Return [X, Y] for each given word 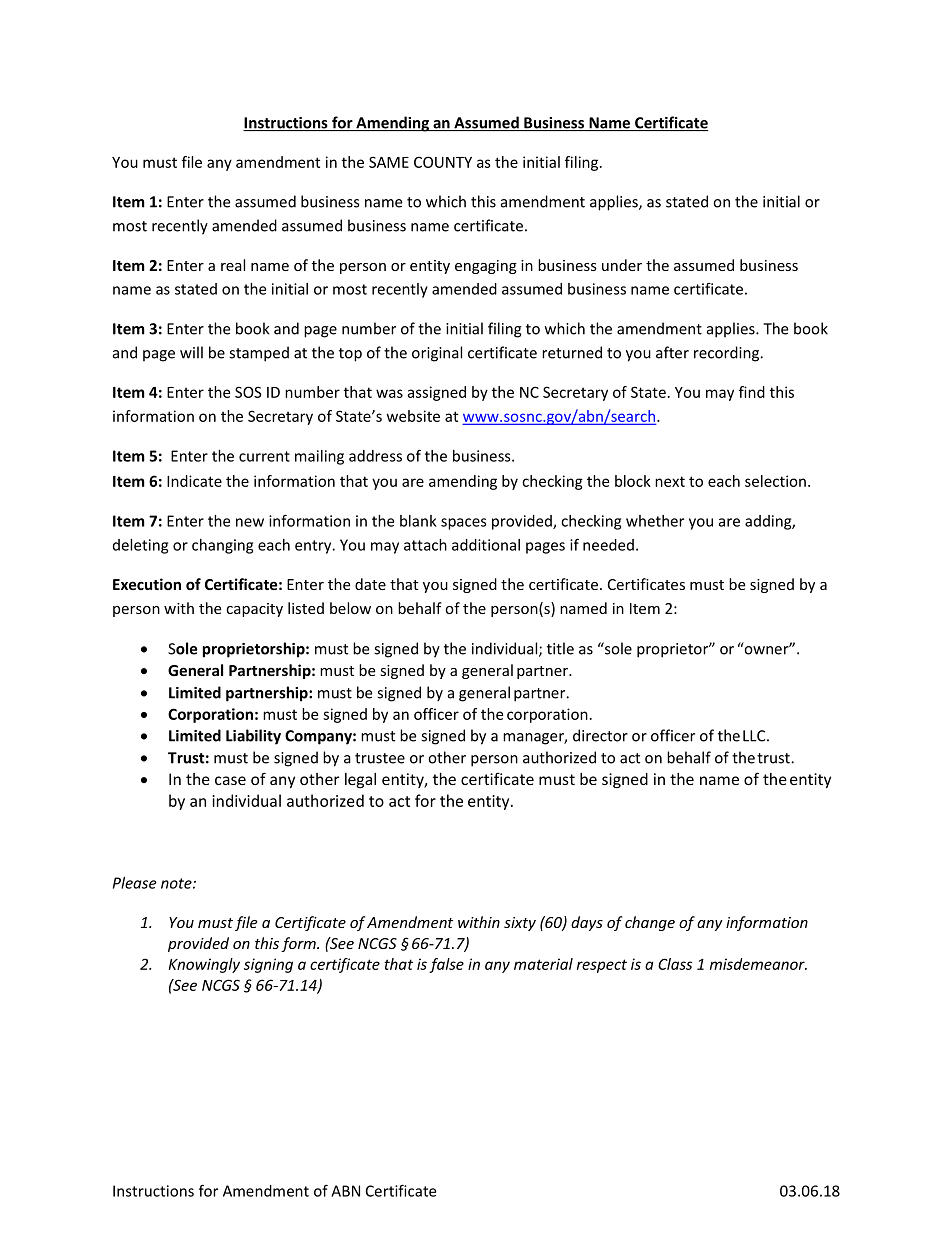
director [600, 735]
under [622, 265]
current [264, 456]
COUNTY [443, 162]
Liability [253, 737]
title [560, 648]
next [670, 481]
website [413, 416]
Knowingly [204, 965]
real [233, 265]
